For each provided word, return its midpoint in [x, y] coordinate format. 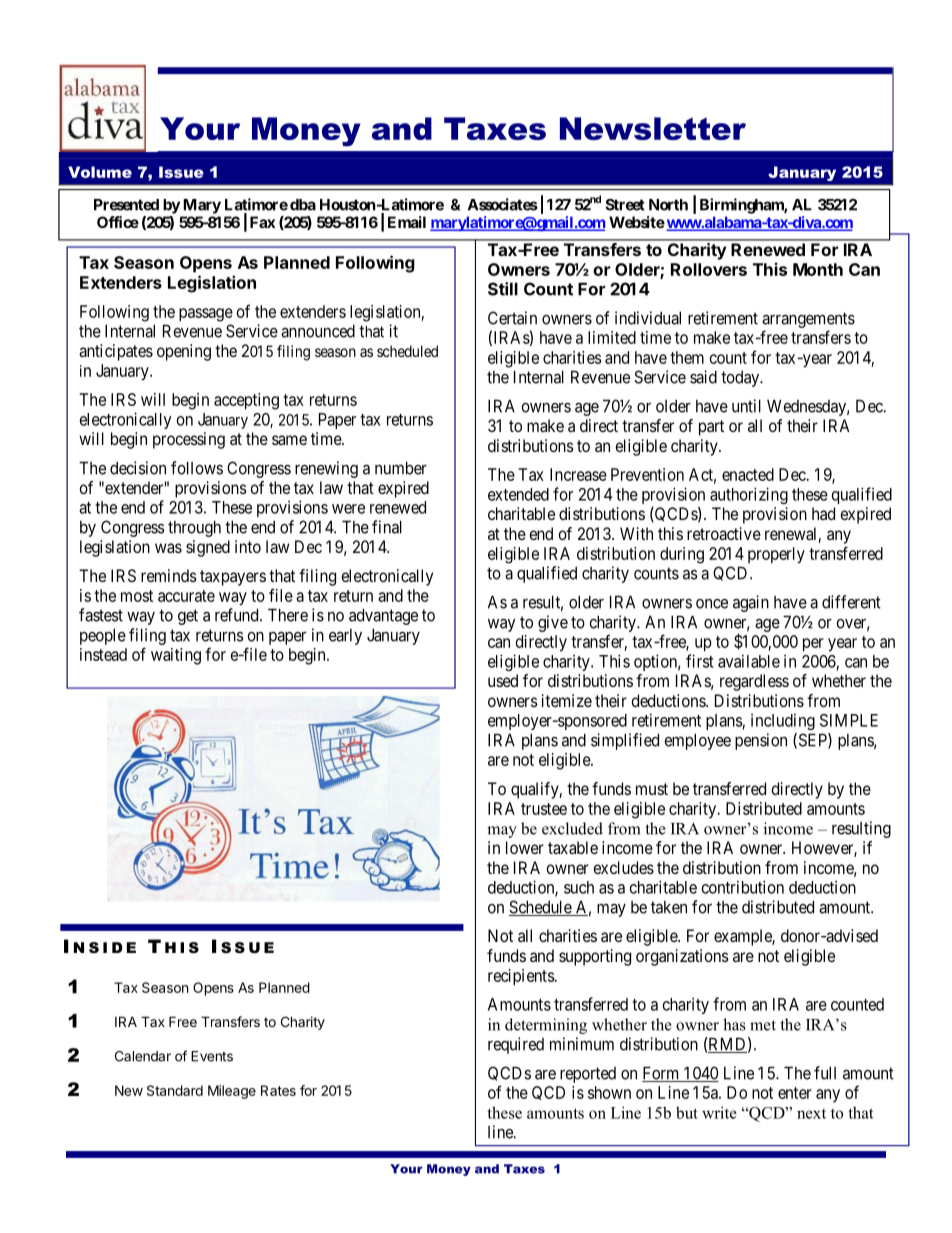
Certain [512, 318]
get [188, 617]
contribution [743, 887]
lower [525, 847]
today [741, 379]
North [668, 205]
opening [184, 352]
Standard [175, 1090]
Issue [181, 172]
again [751, 603]
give [553, 623]
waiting [176, 656]
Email [407, 222]
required [516, 1045]
